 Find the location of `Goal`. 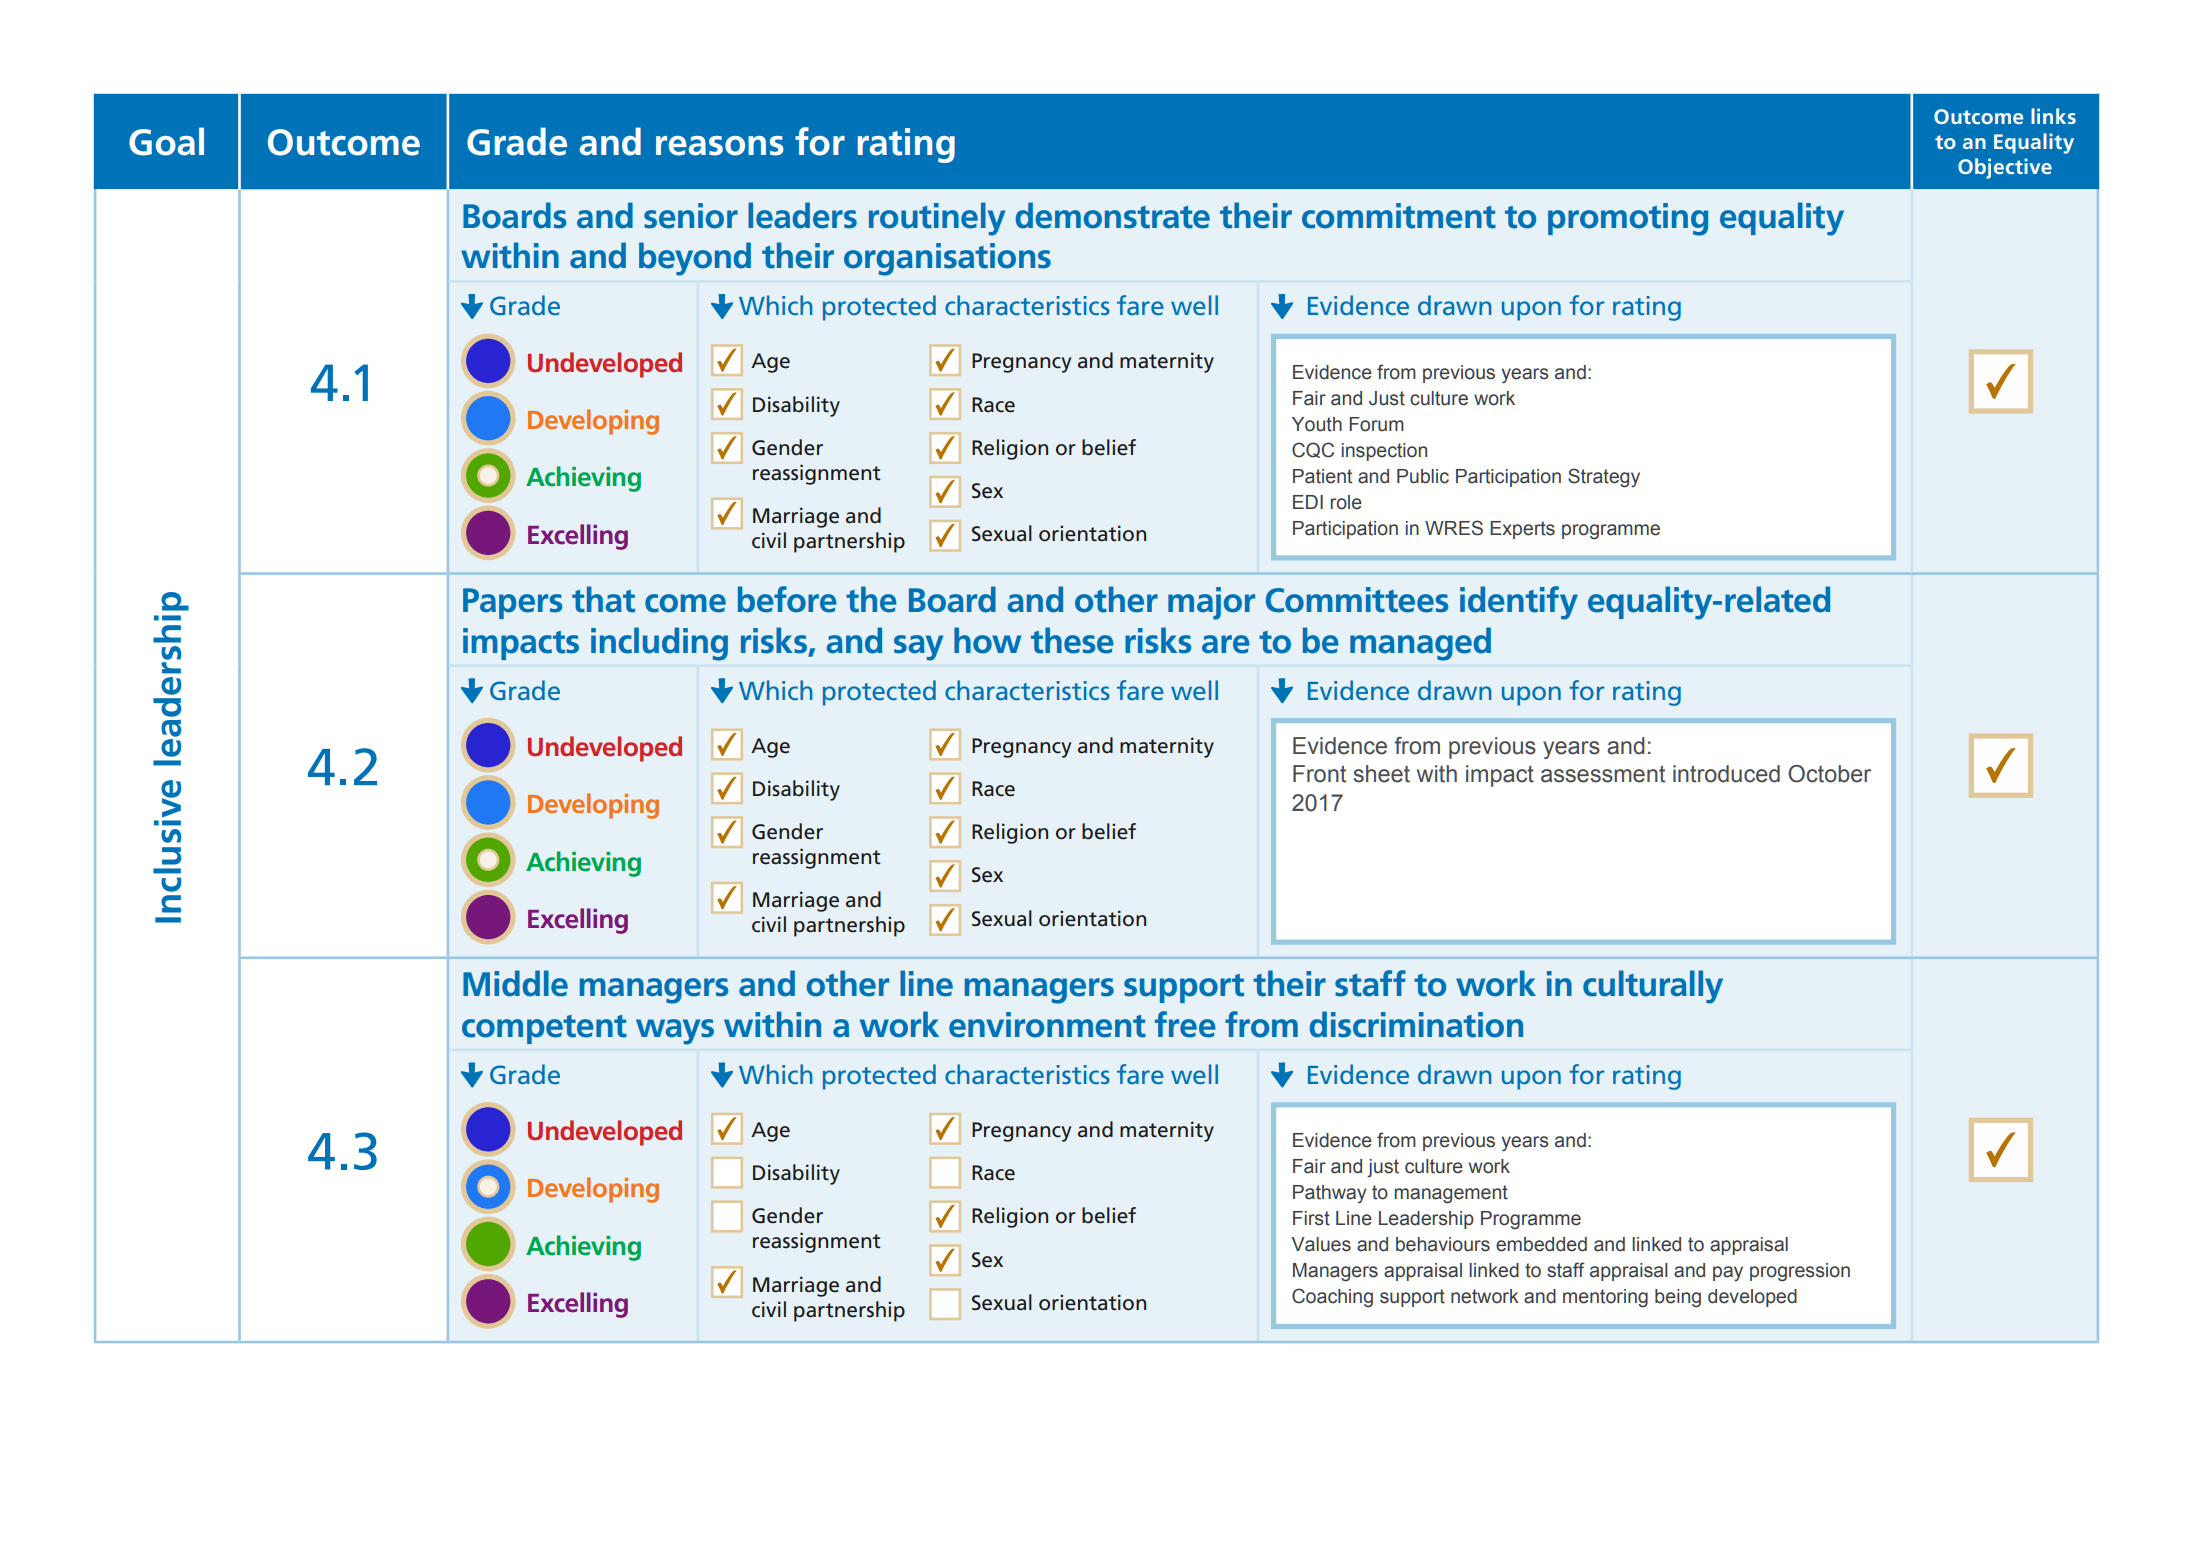

Goal is located at coordinates (166, 141).
